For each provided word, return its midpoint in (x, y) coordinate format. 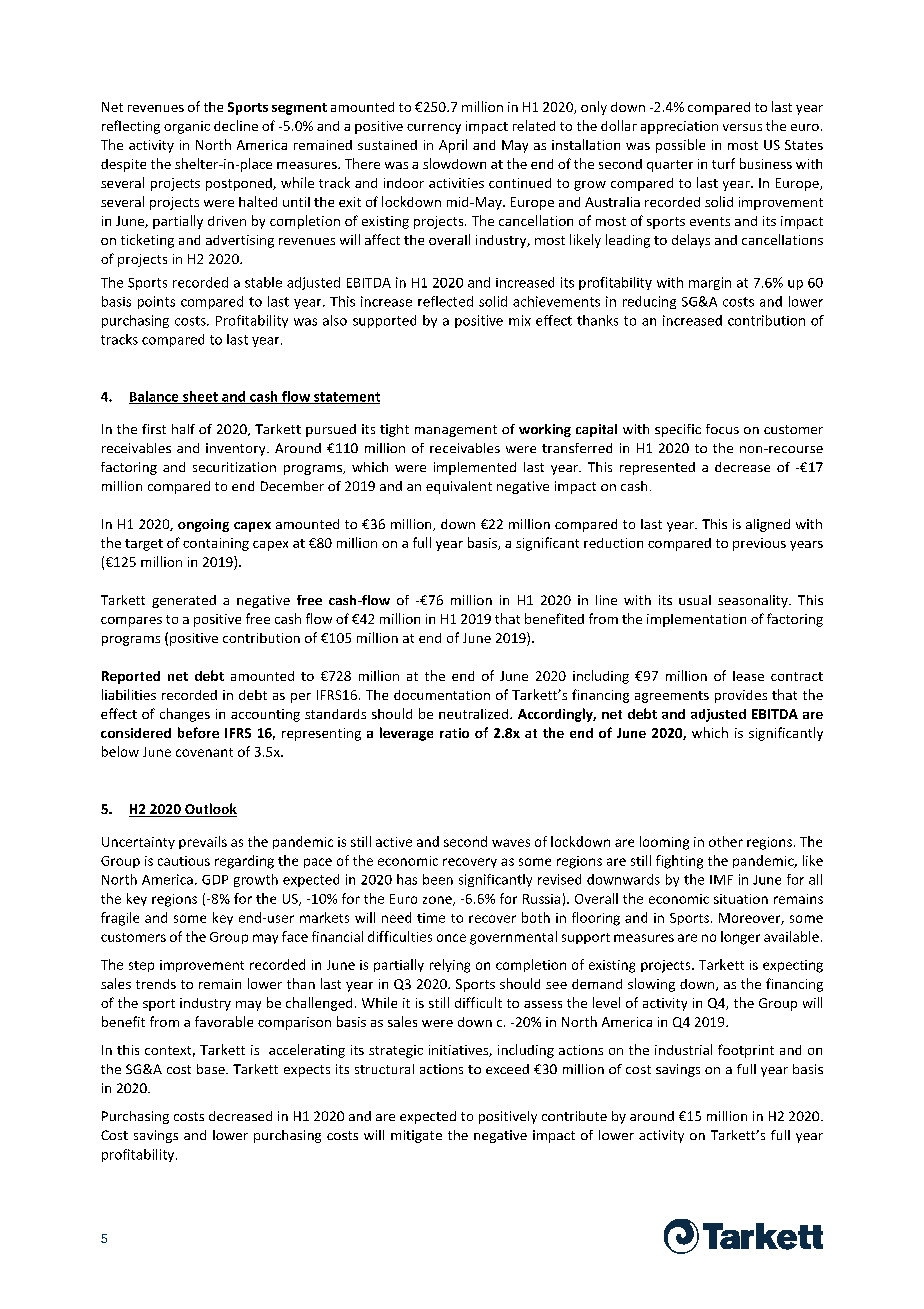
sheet (200, 397)
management (456, 431)
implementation (696, 620)
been (438, 879)
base (212, 1069)
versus (742, 127)
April (453, 146)
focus (722, 429)
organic (187, 127)
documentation (442, 695)
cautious (184, 861)
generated (184, 601)
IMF (721, 880)
